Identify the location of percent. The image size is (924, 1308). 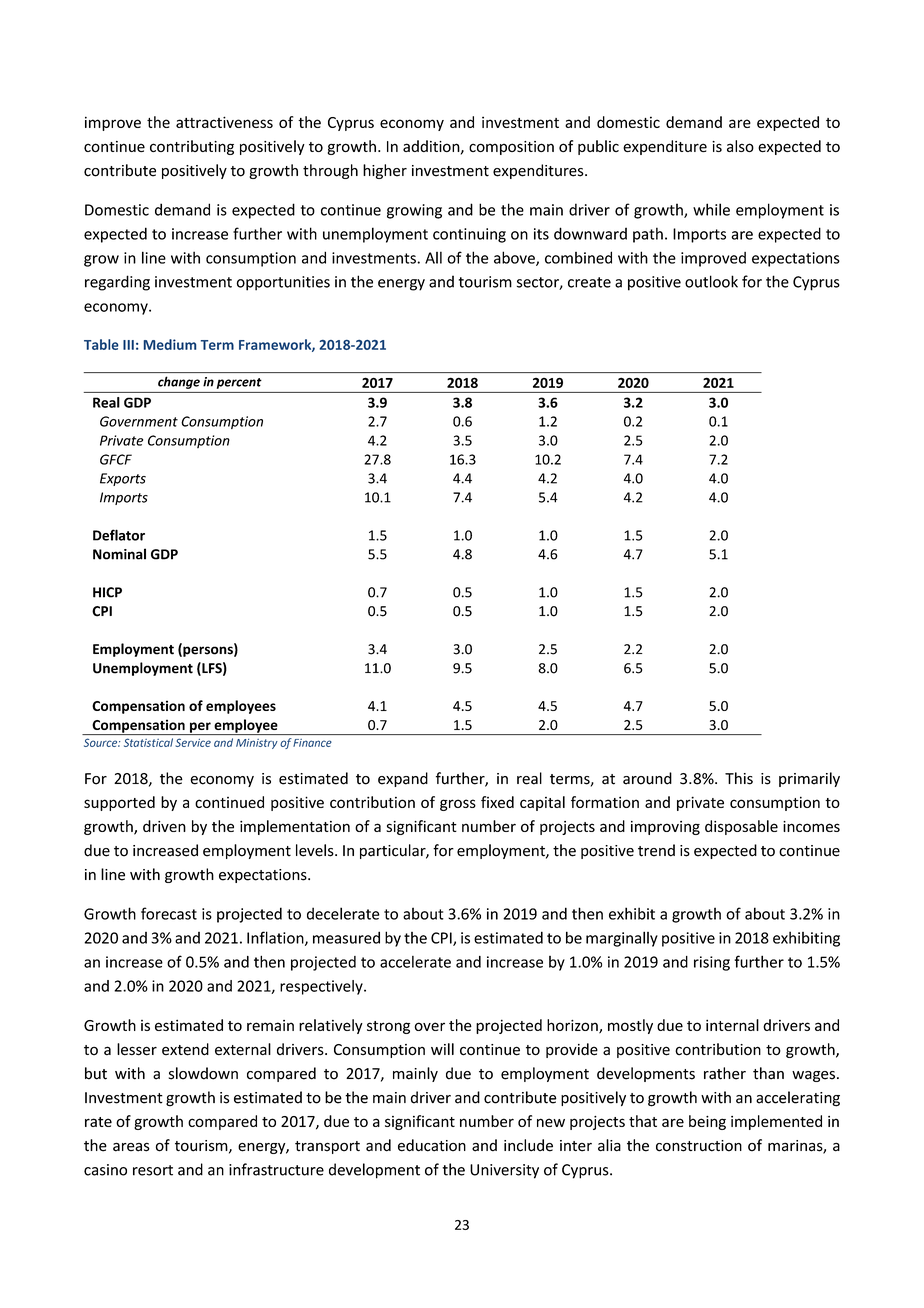
(239, 383).
